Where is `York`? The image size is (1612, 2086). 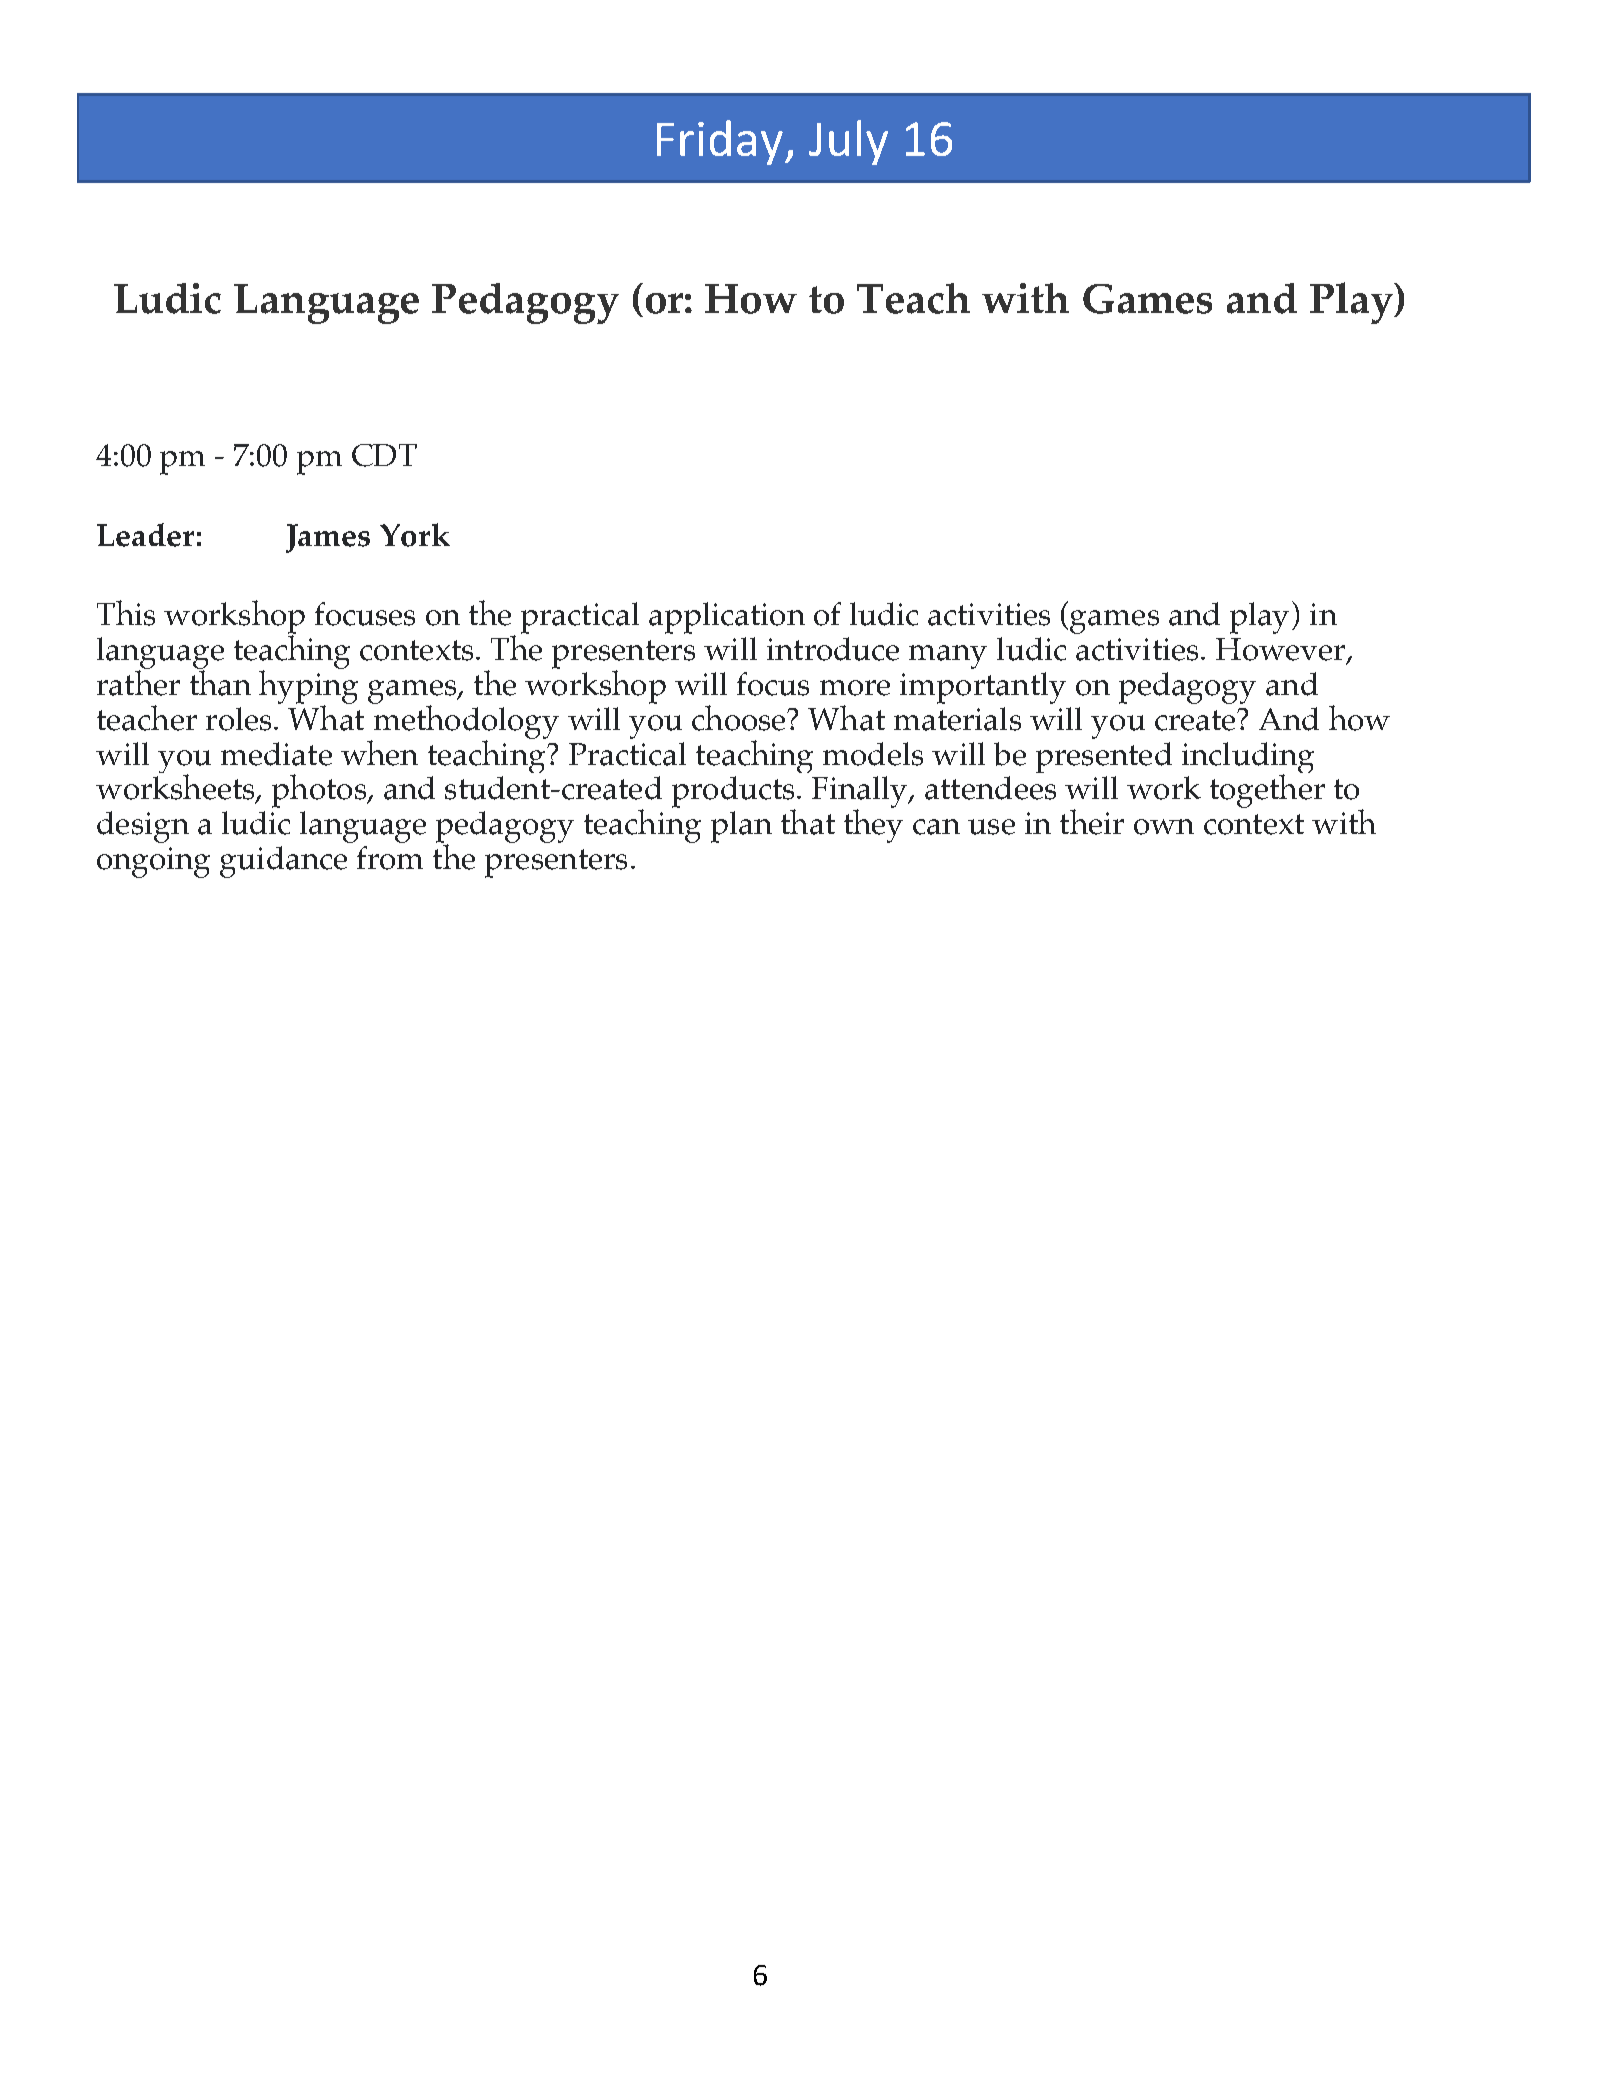
York is located at coordinates (415, 535).
